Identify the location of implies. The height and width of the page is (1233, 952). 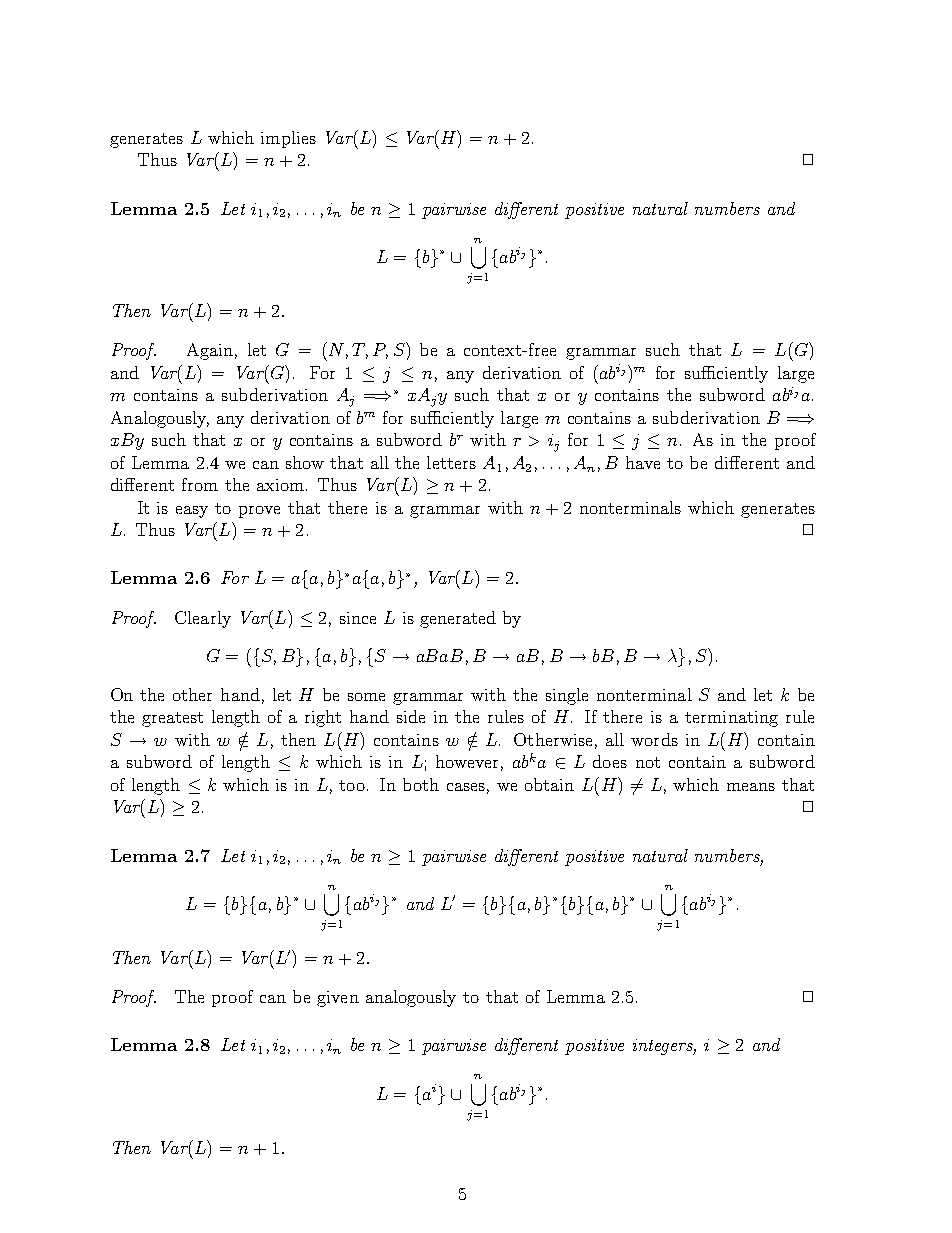
(288, 139).
